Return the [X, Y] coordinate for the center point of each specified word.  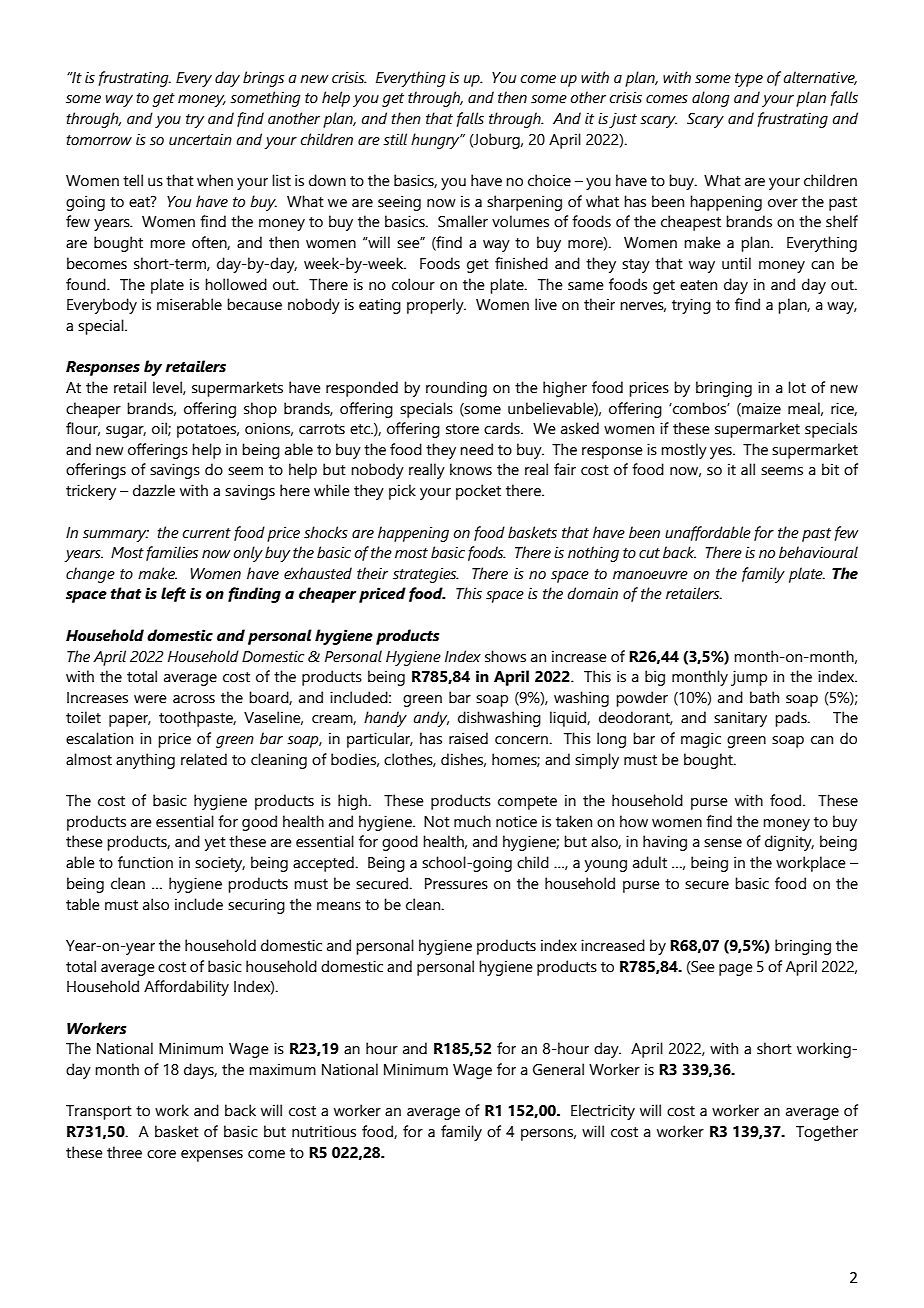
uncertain [200, 139]
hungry [436, 141]
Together [827, 1133]
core [161, 1154]
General [558, 1069]
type [749, 80]
